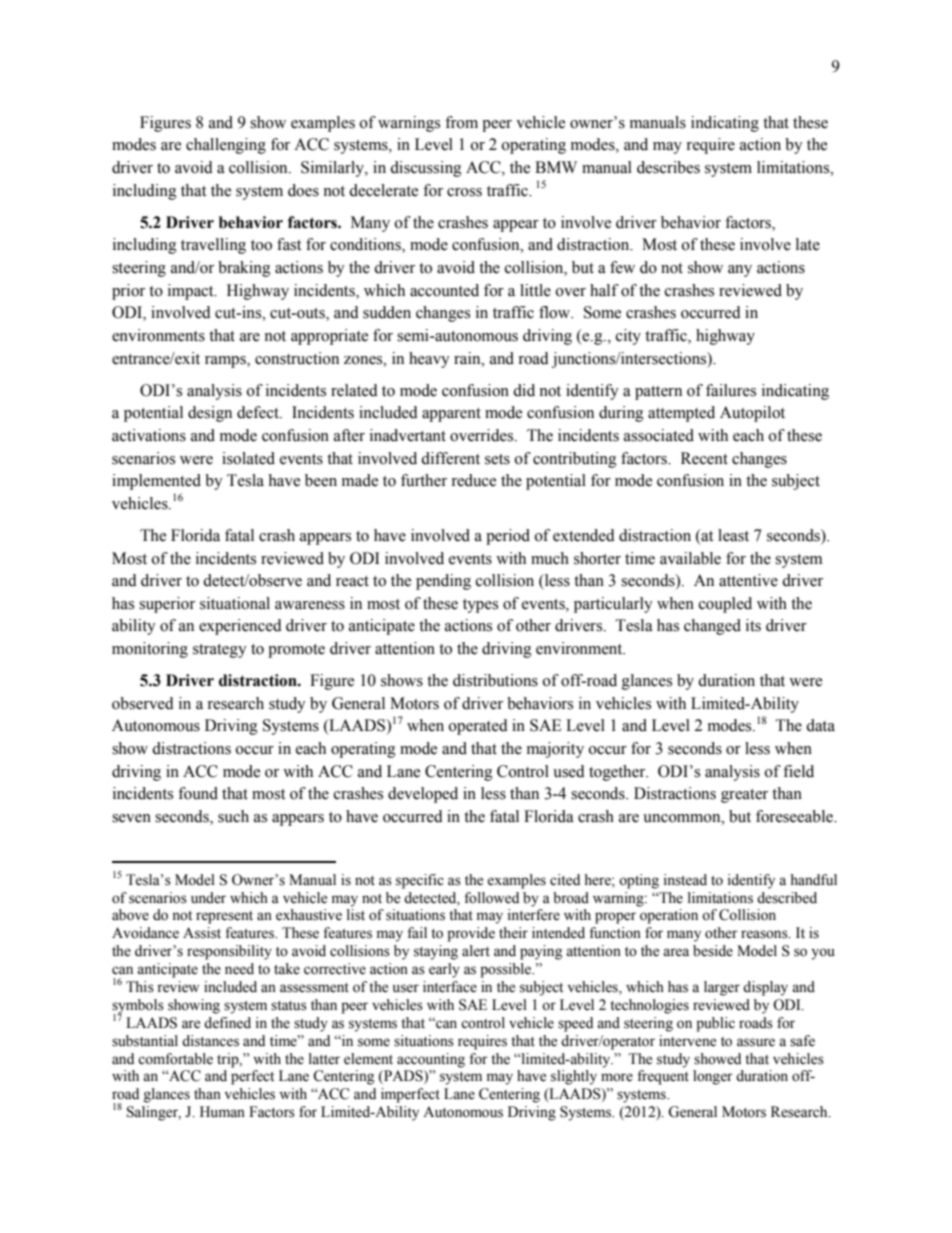 The height and width of the screenshot is (1233, 952). I want to click on from, so click(461, 122).
